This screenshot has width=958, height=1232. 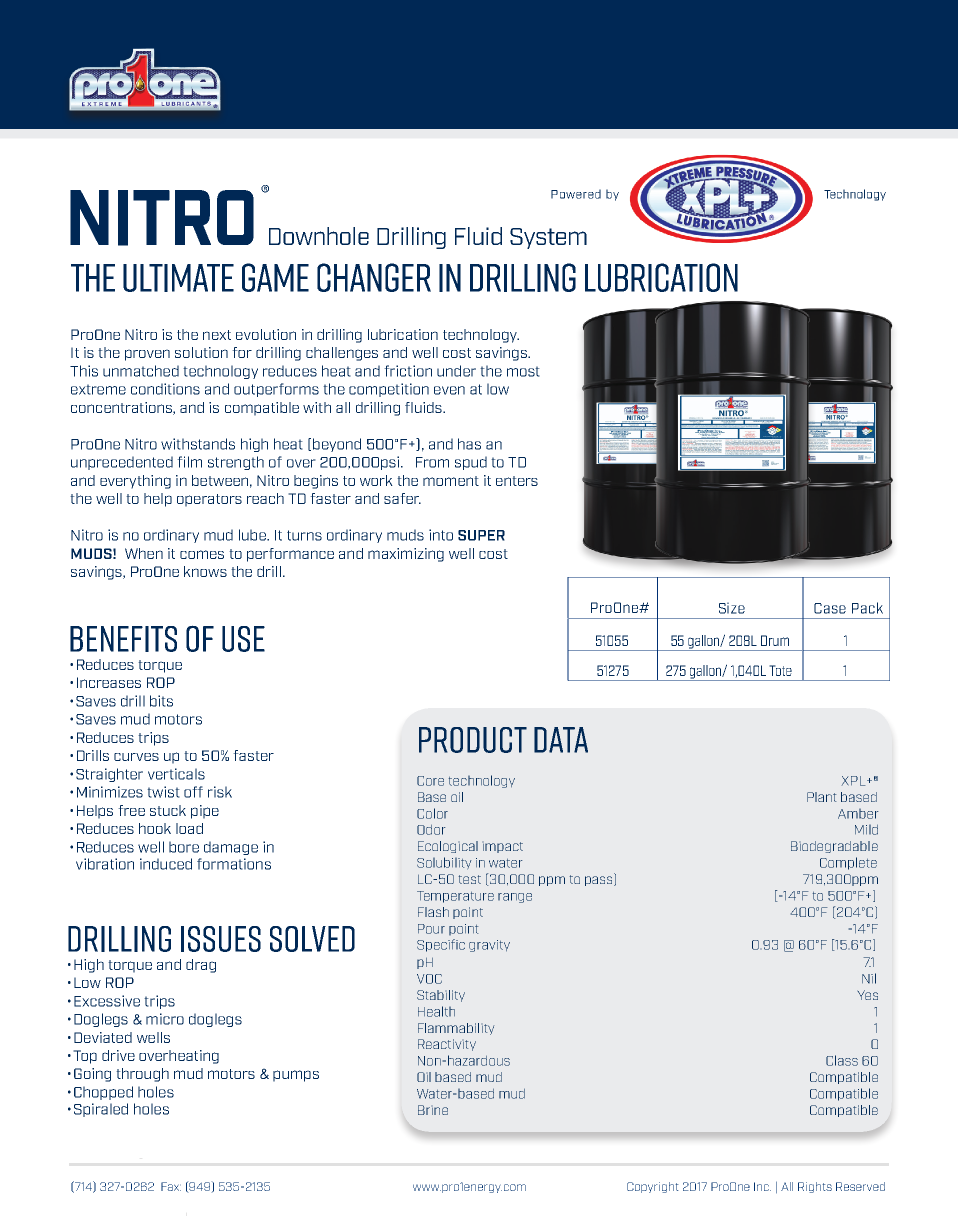 What do you see at coordinates (548, 238) in the screenshot?
I see `System` at bounding box center [548, 238].
